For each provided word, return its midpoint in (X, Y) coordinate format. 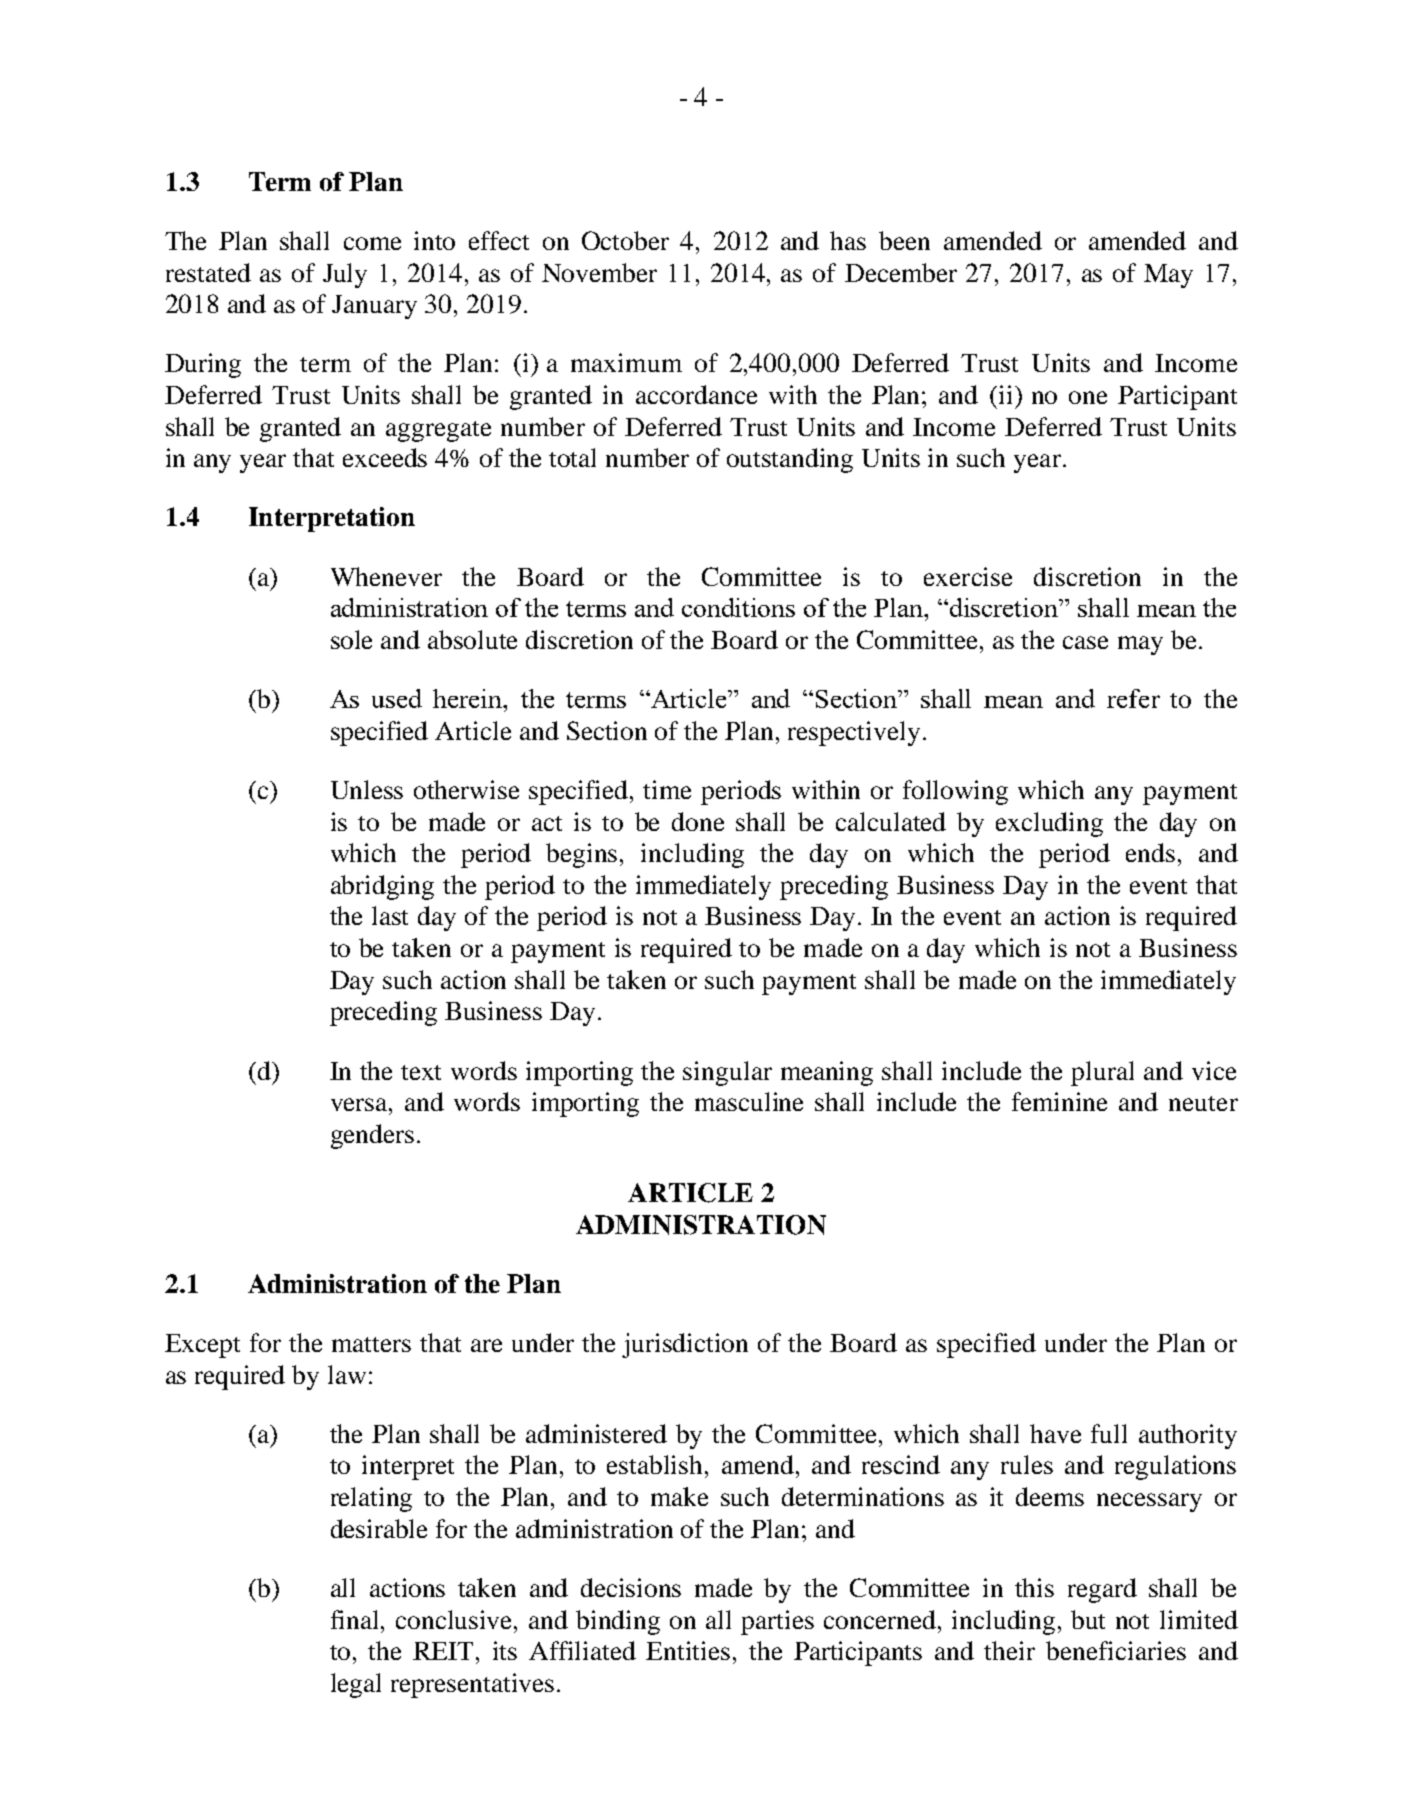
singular (727, 1073)
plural (1102, 1073)
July (345, 275)
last (390, 915)
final (356, 1619)
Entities (688, 1650)
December (901, 272)
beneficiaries (1116, 1650)
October (625, 240)
